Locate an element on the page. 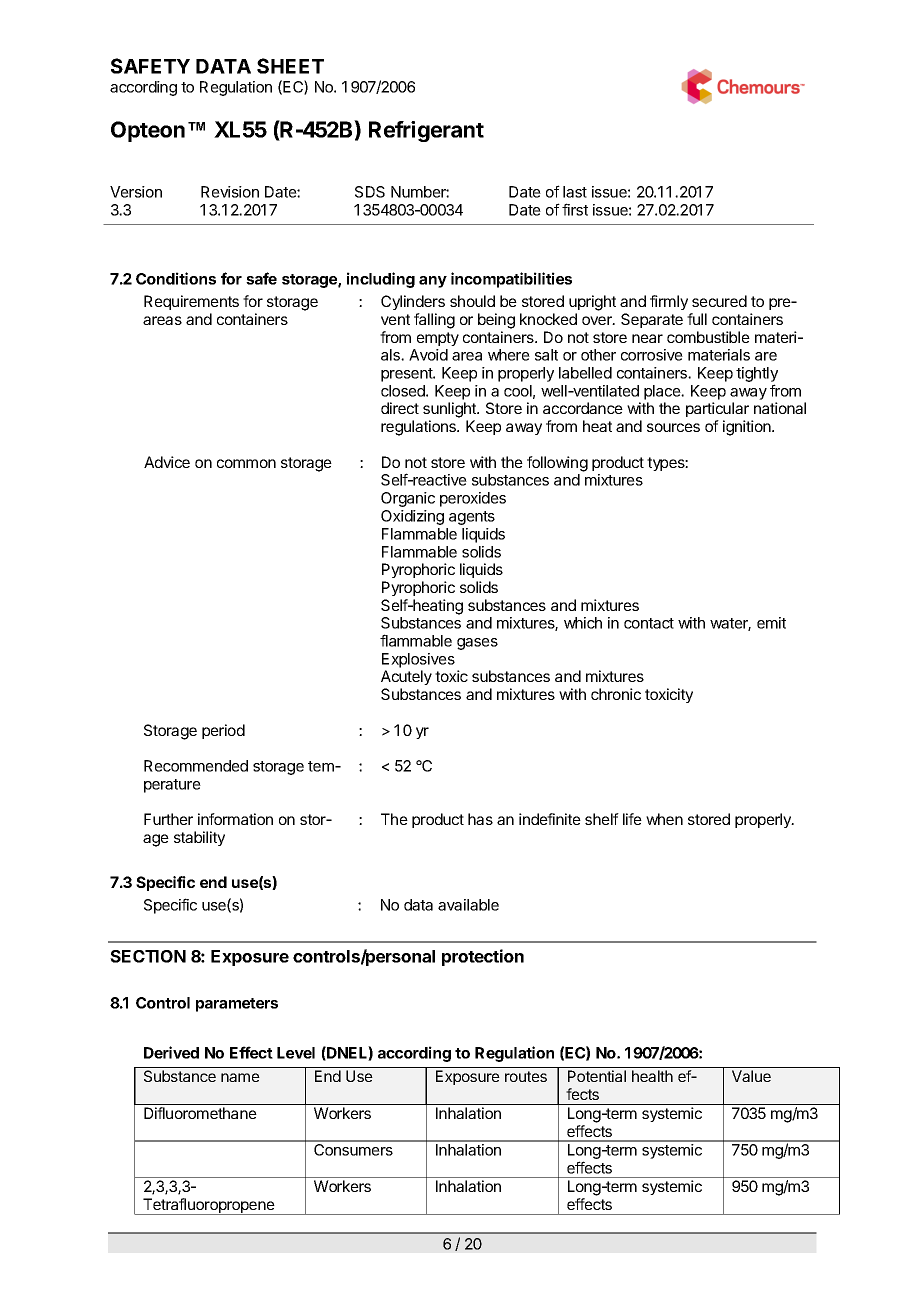  SHEET is located at coordinates (290, 66).
